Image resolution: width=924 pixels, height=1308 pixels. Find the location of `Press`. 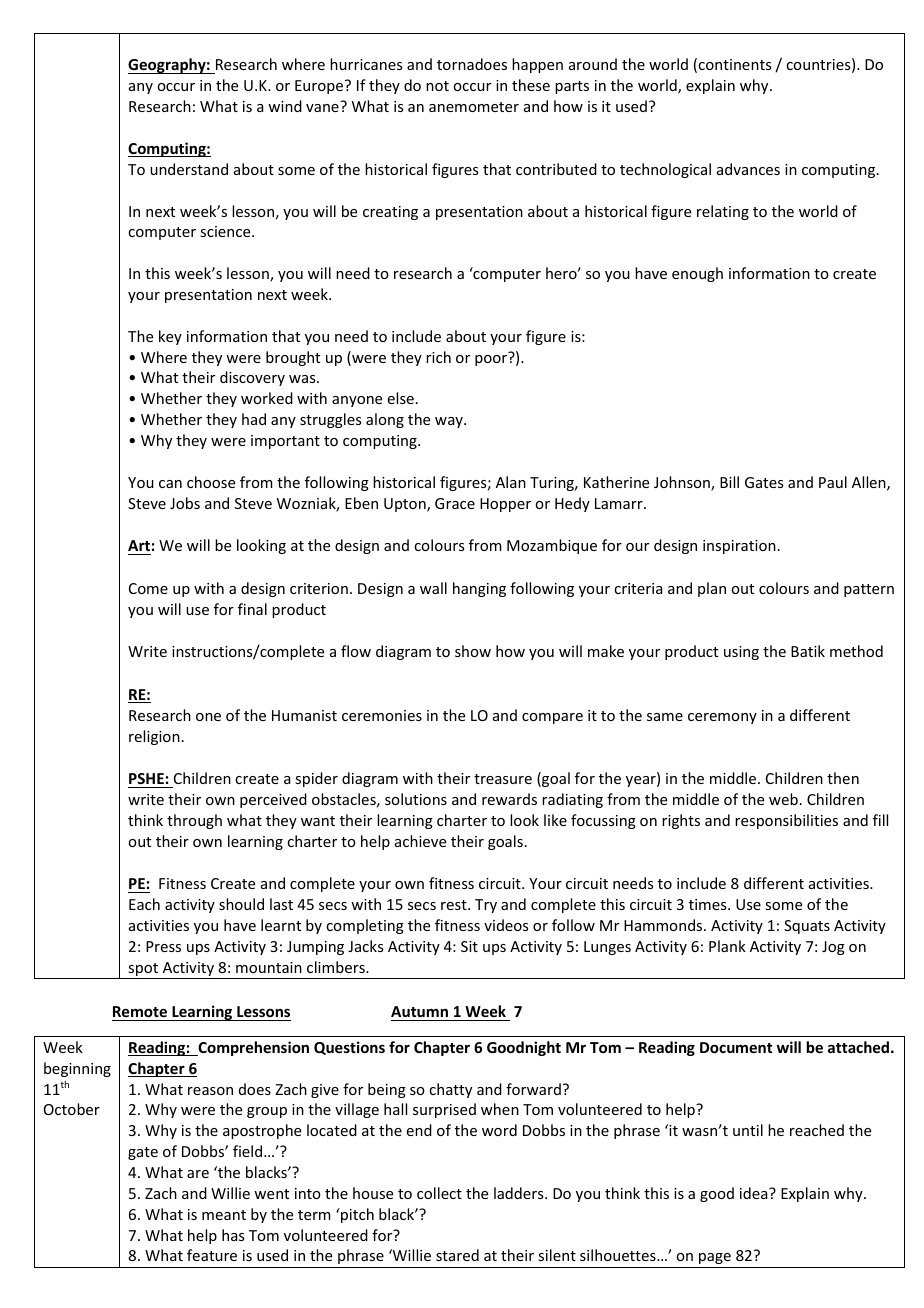

Press is located at coordinates (163, 946).
